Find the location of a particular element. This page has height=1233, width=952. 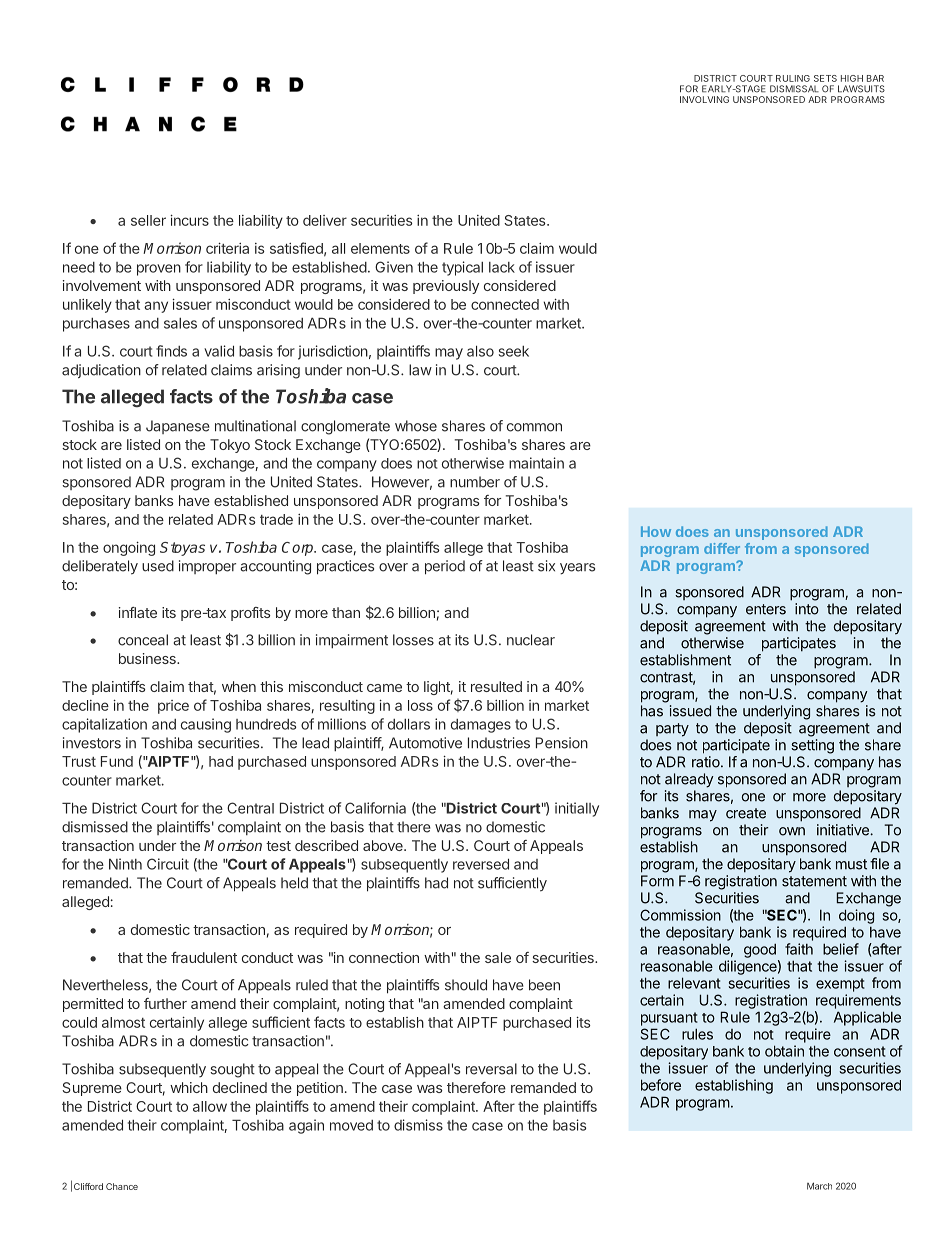

incurs is located at coordinates (189, 220).
